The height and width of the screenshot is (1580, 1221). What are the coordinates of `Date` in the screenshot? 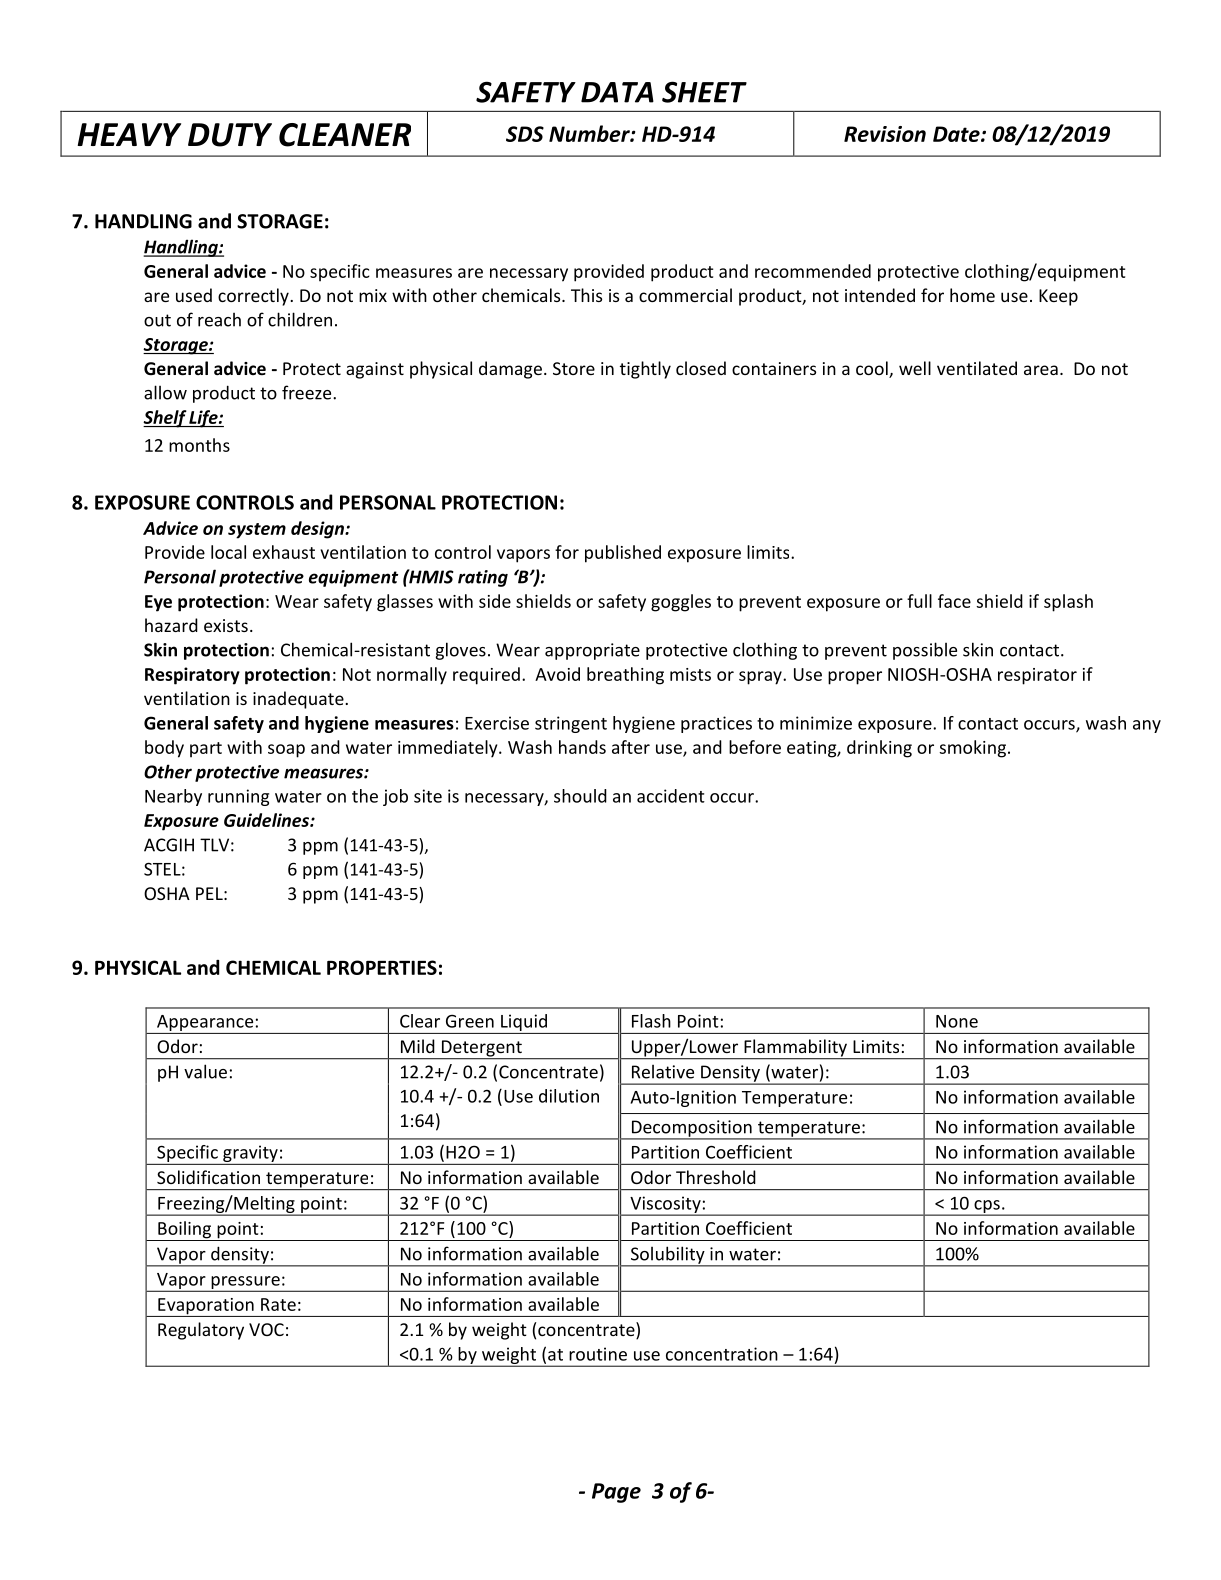 It's located at (957, 134).
